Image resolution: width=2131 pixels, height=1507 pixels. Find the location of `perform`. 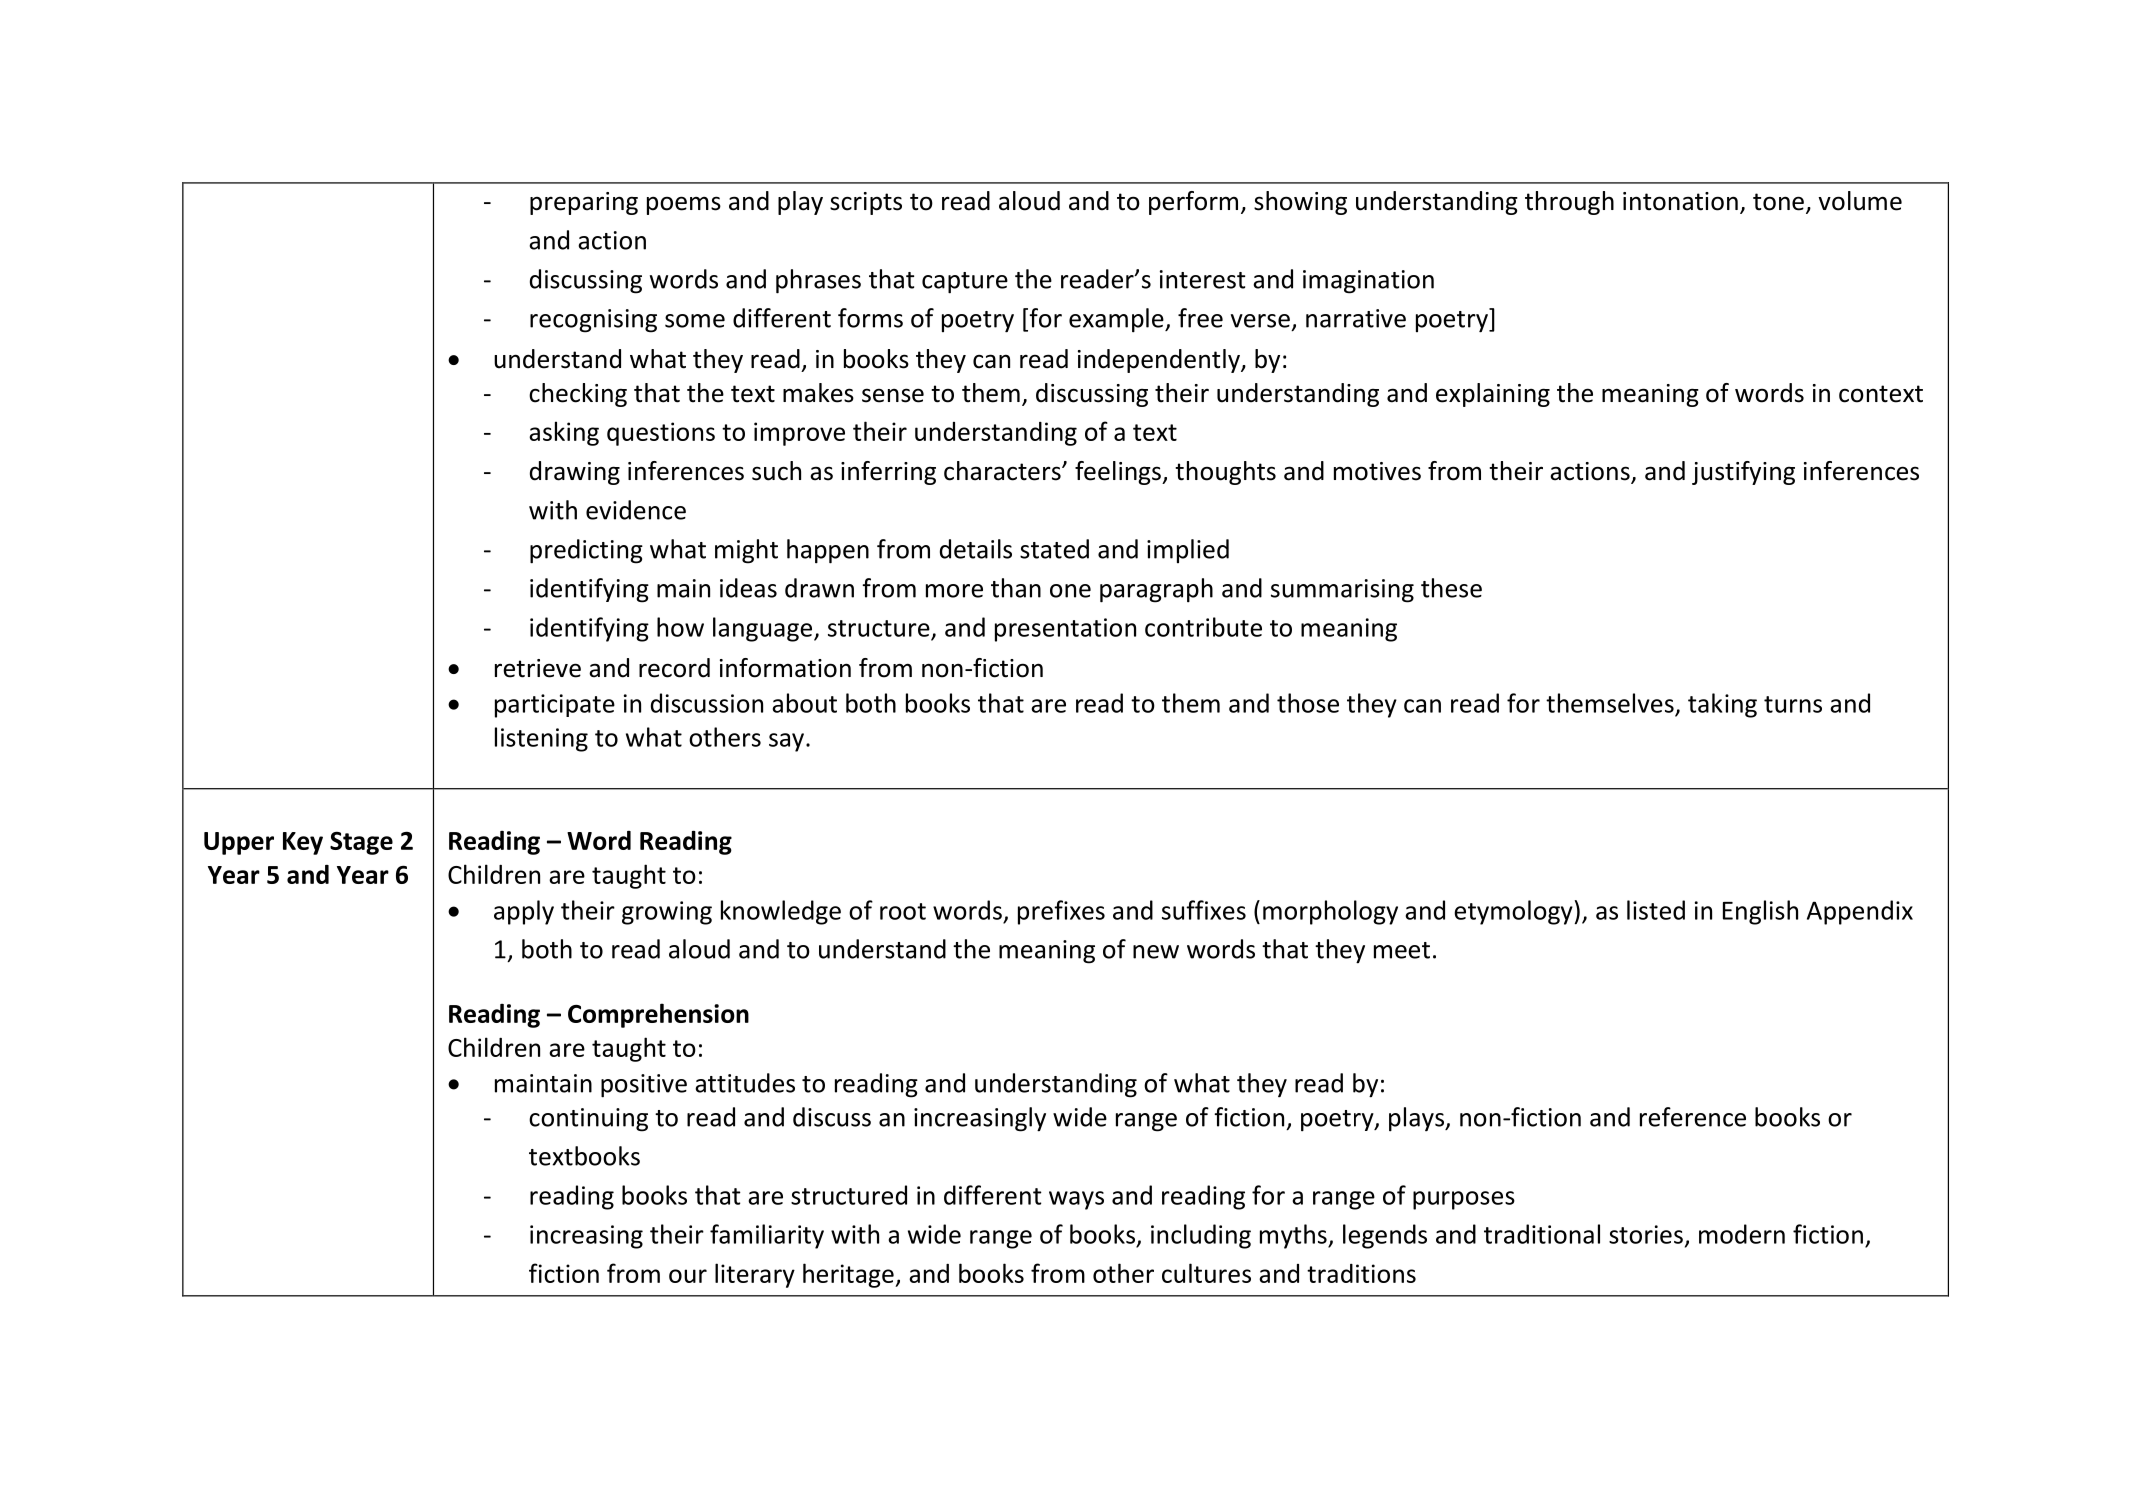

perform is located at coordinates (1193, 203).
